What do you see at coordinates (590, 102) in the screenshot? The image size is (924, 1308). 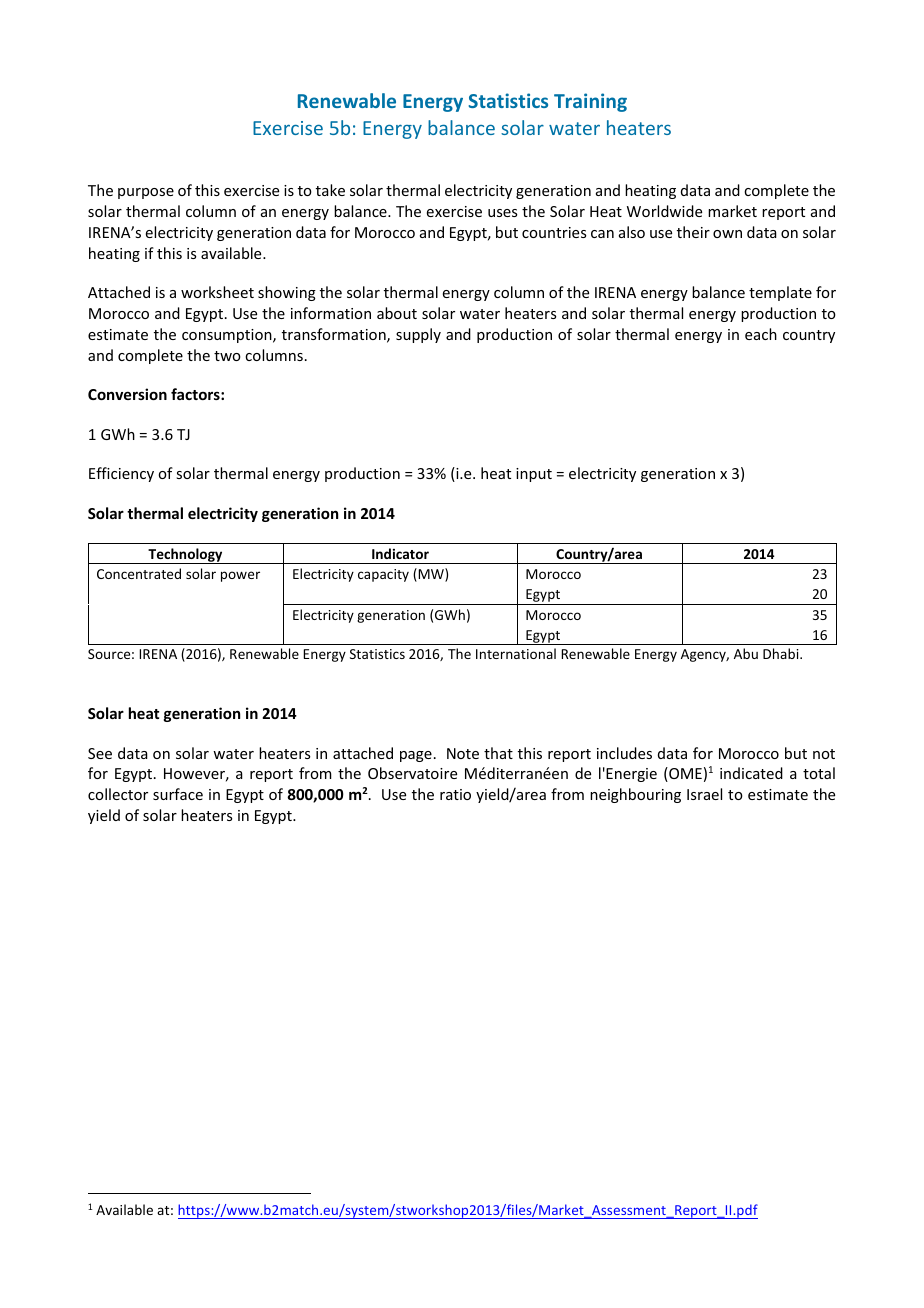 I see `Training` at bounding box center [590, 102].
